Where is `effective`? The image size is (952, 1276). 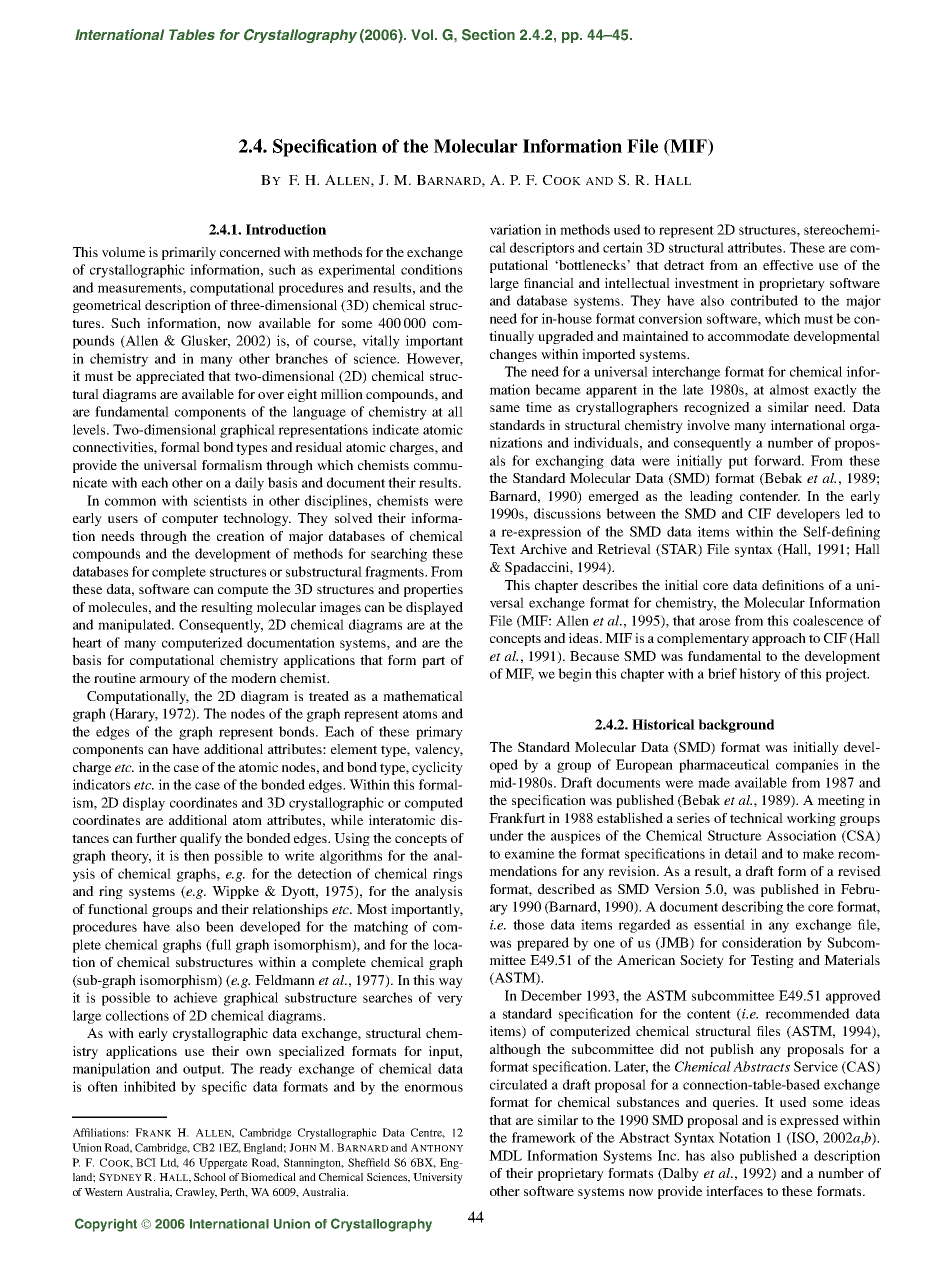
effective is located at coordinates (788, 265).
